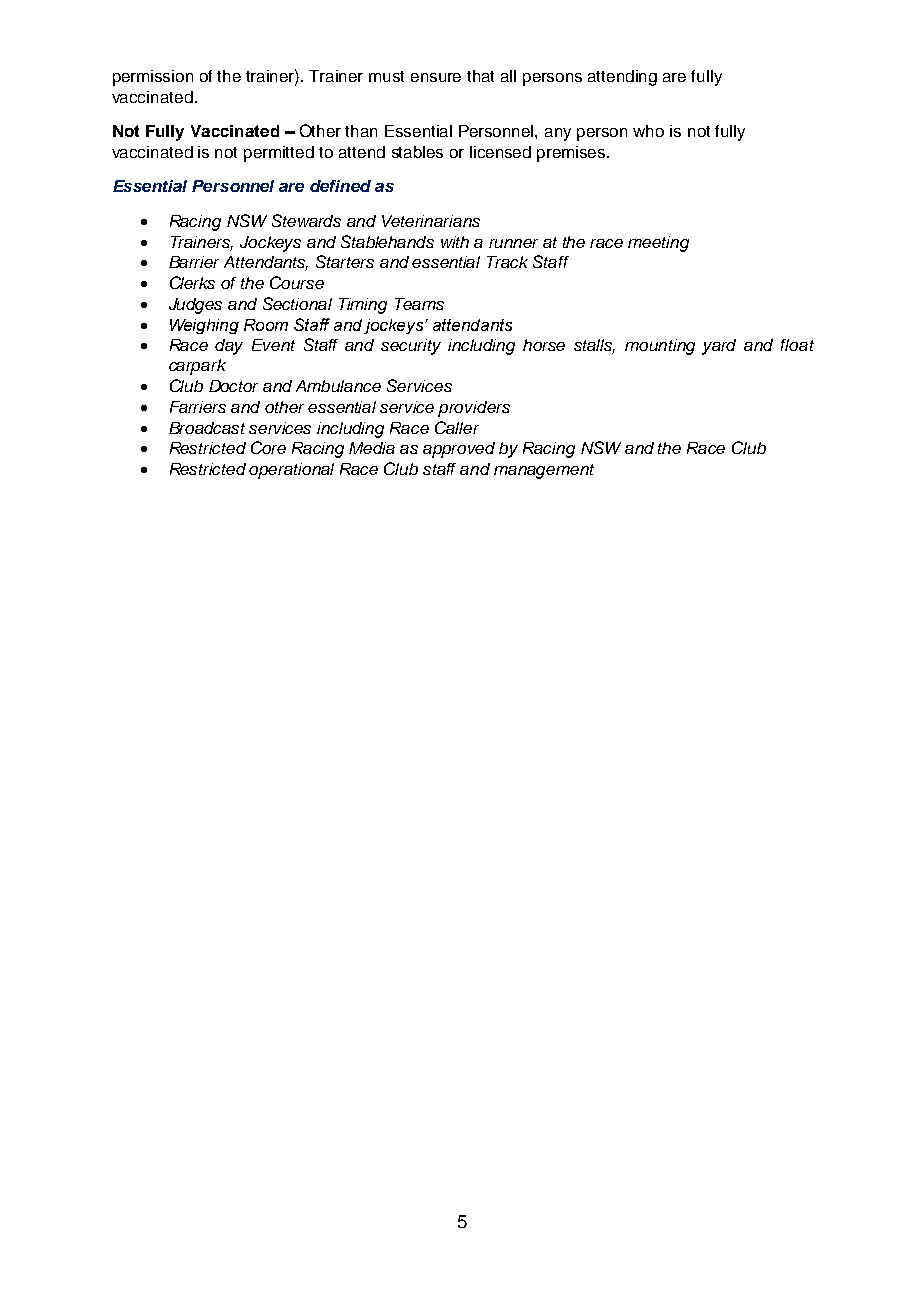 Image resolution: width=924 pixels, height=1308 pixels. What do you see at coordinates (658, 244) in the page?
I see `meeting` at bounding box center [658, 244].
